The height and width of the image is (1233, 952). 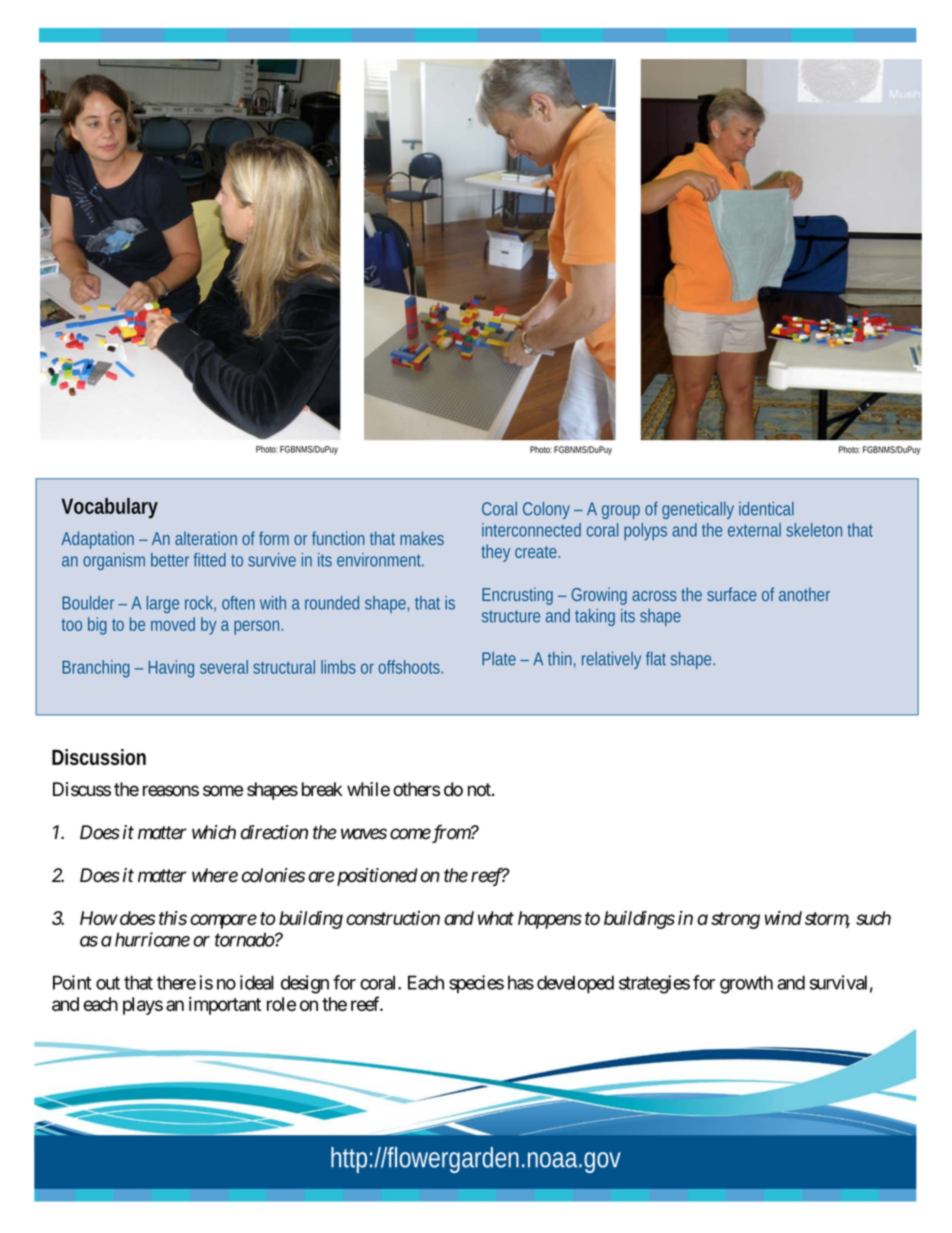 What do you see at coordinates (499, 659) in the image?
I see `Plate` at bounding box center [499, 659].
